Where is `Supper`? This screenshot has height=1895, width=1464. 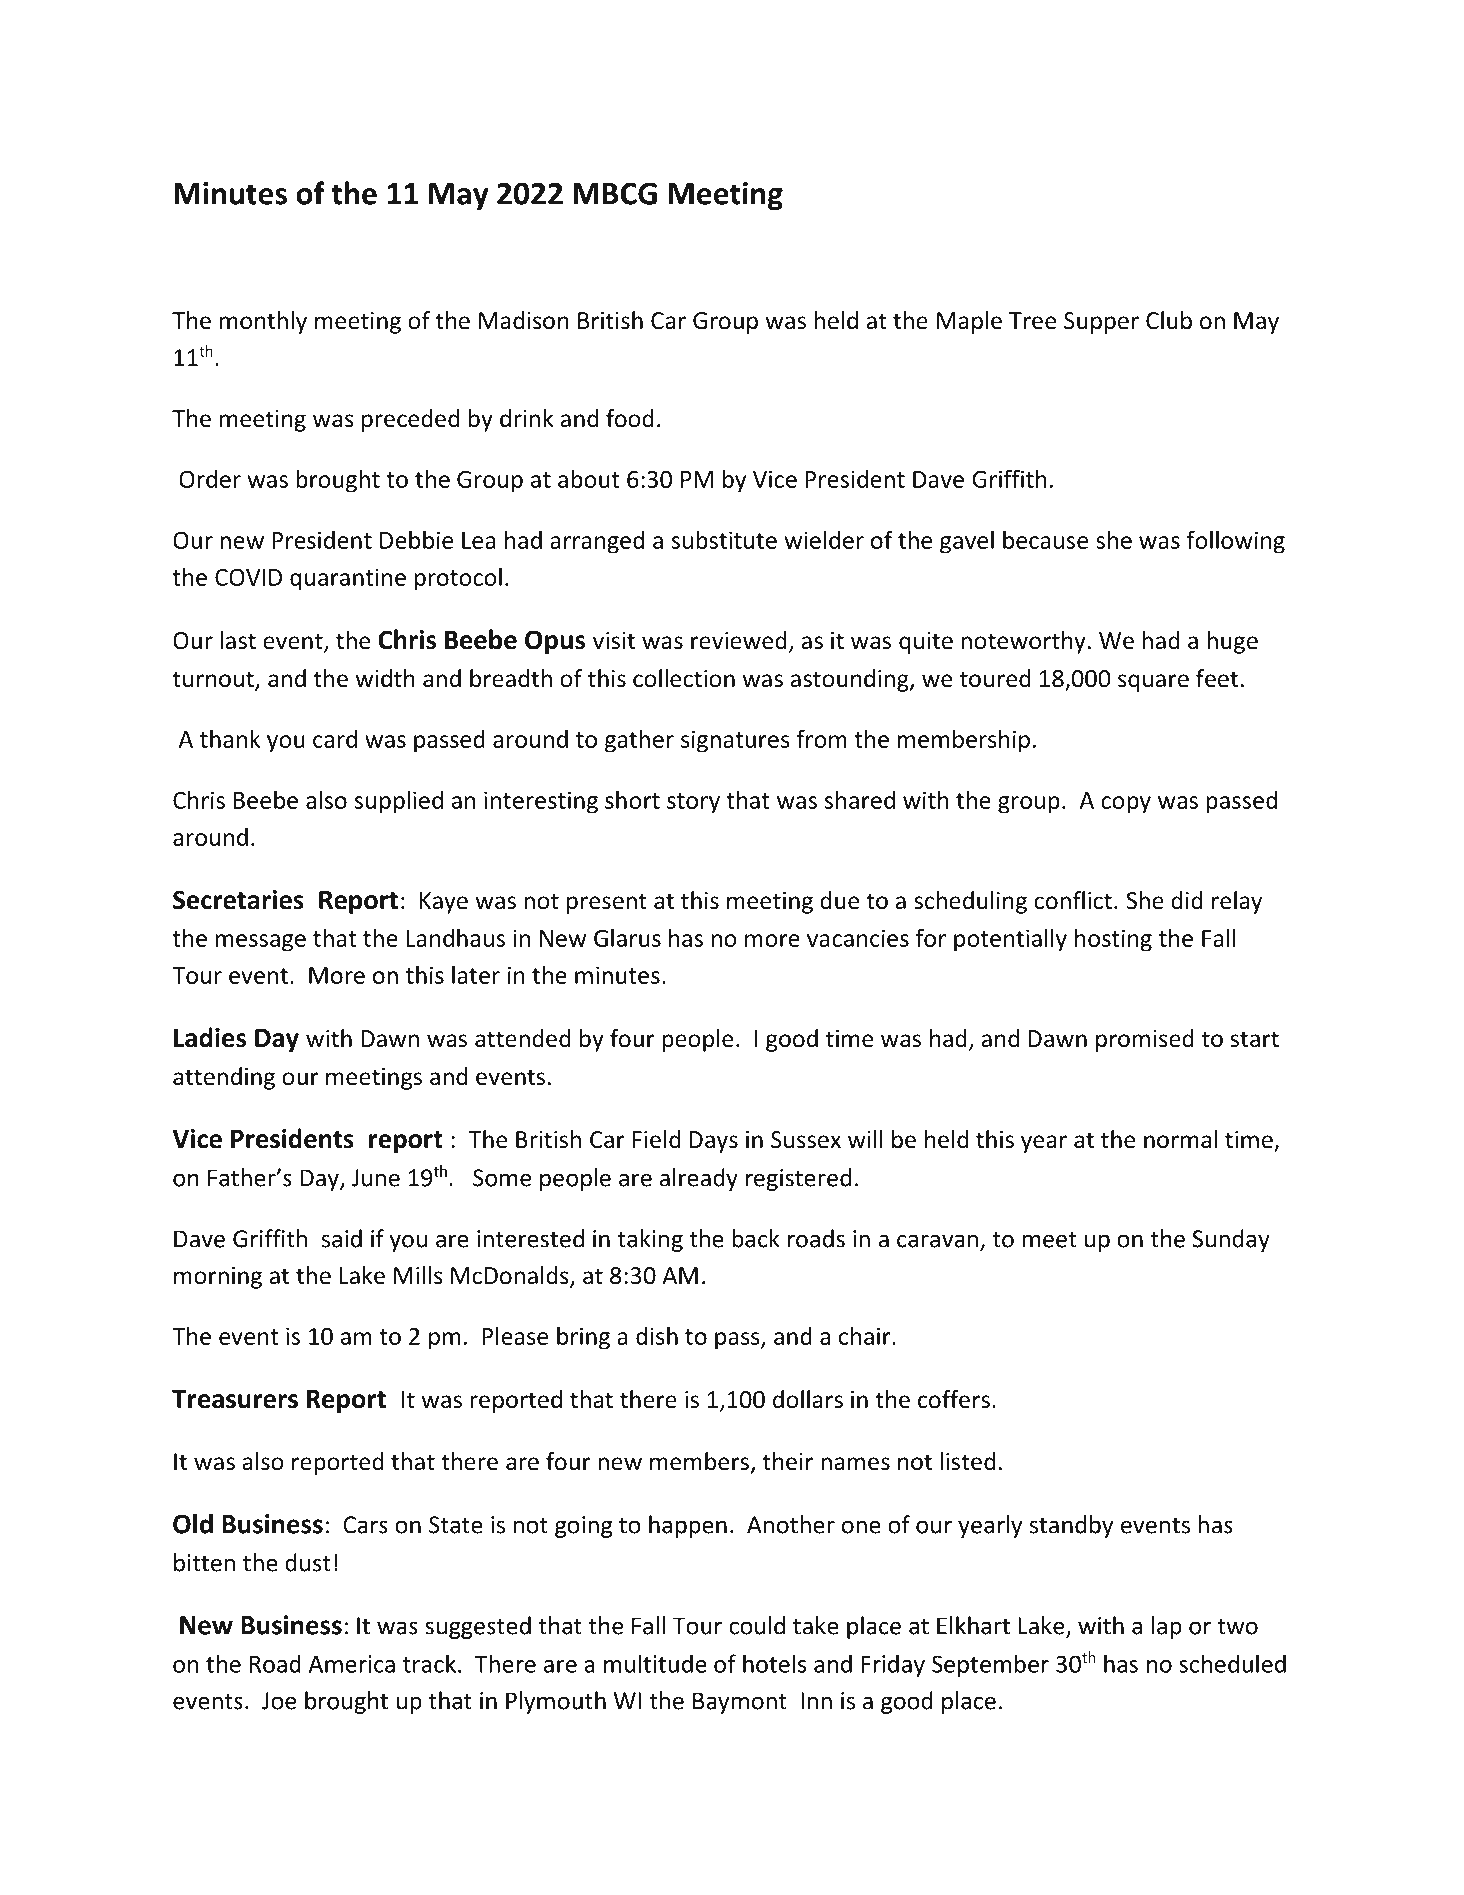
Supper is located at coordinates (1101, 323).
